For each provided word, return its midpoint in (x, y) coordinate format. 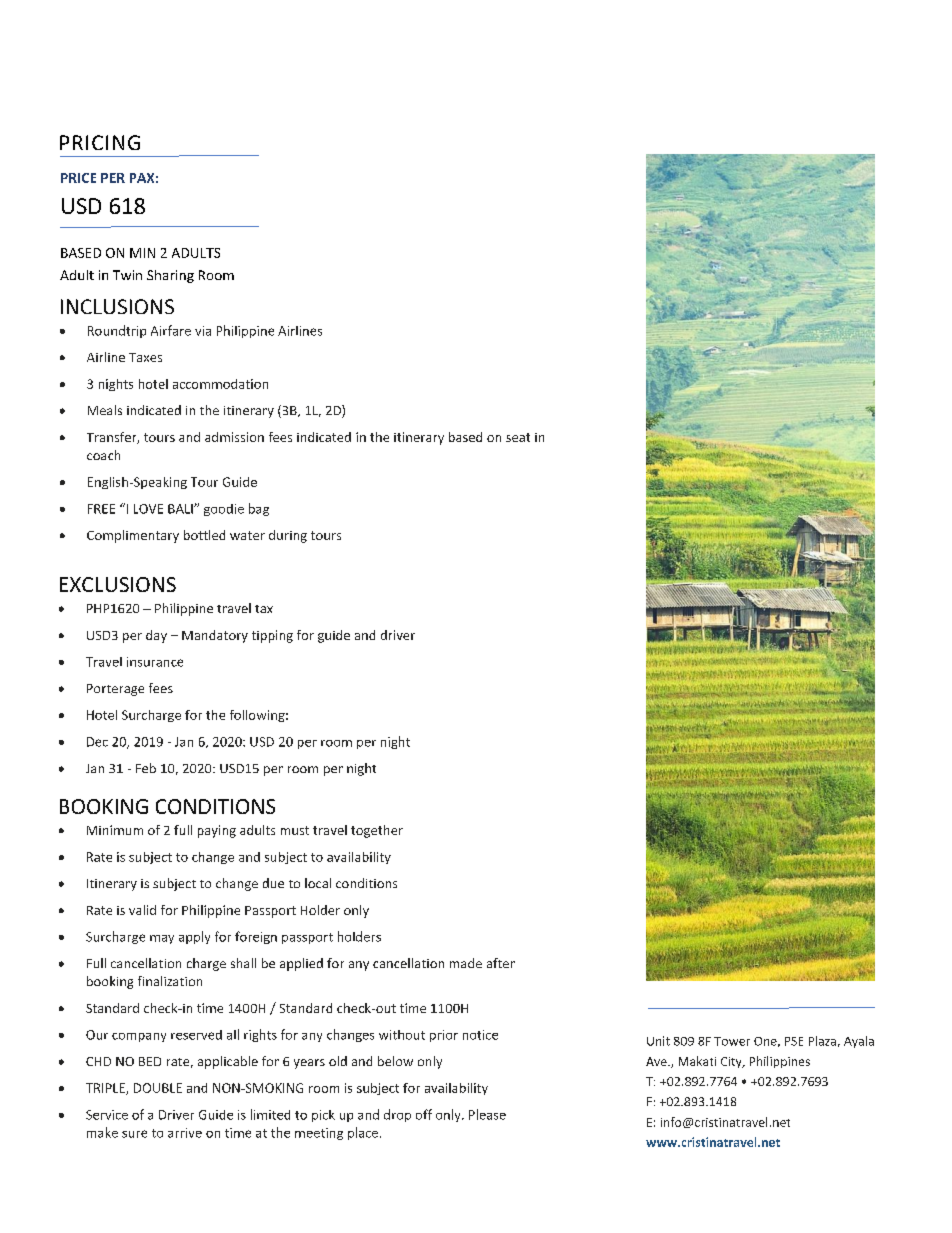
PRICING (100, 142)
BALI (181, 509)
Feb (146, 768)
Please (487, 1114)
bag (259, 509)
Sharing (170, 276)
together (377, 831)
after (501, 963)
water (247, 535)
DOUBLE (158, 1088)
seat (518, 437)
